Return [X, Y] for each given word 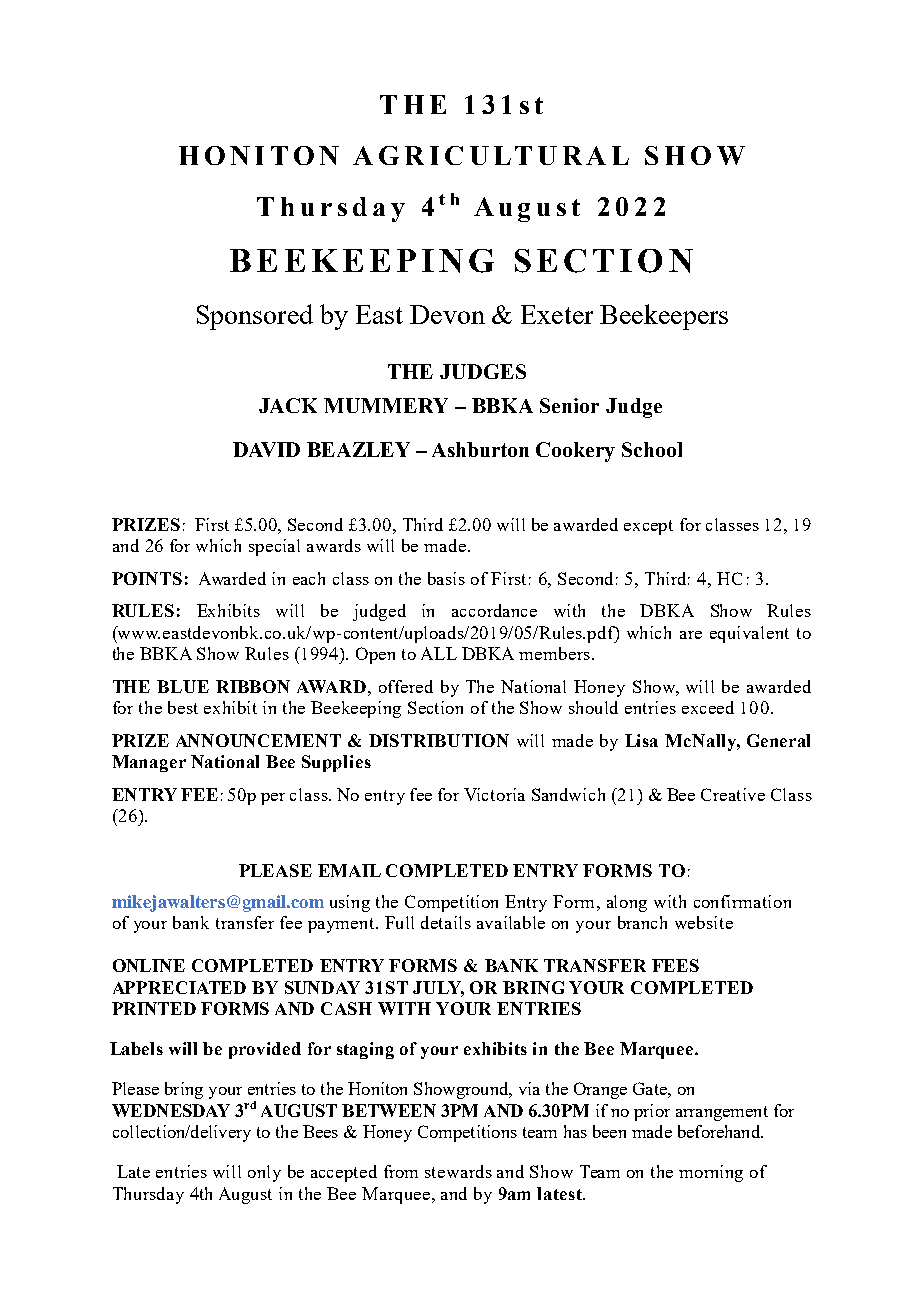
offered [406, 686]
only [264, 1173]
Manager [149, 763]
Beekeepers [664, 317]
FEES [675, 965]
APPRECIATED [179, 987]
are [691, 635]
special [274, 547]
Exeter [557, 314]
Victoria [494, 794]
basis [446, 578]
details [446, 922]
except [648, 527]
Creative [733, 794]
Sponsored [255, 317]
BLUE [183, 686]
